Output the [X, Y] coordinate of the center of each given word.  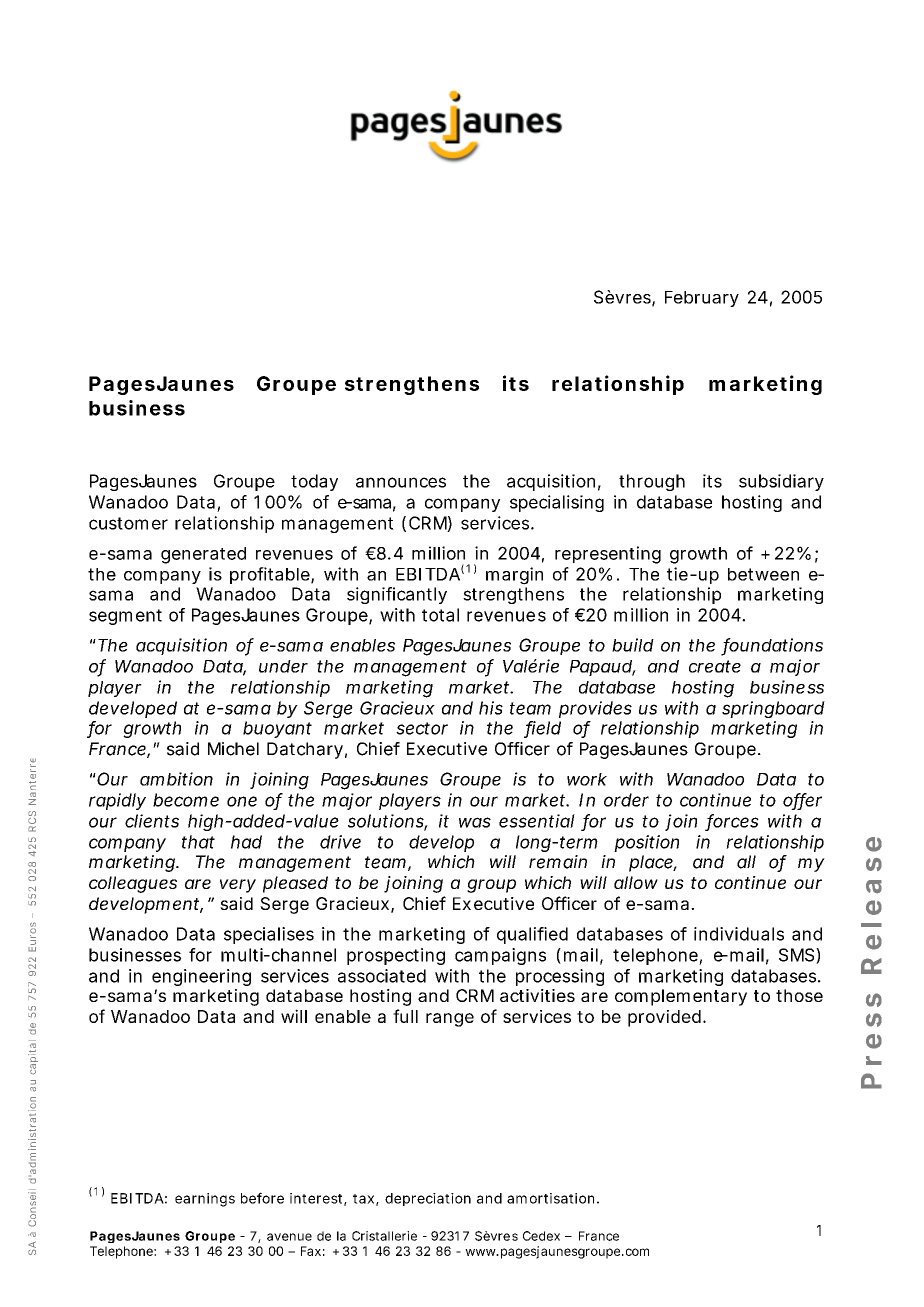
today [314, 482]
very [238, 886]
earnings [205, 1200]
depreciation [428, 1199]
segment [125, 617]
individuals [739, 934]
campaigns [500, 956]
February [702, 299]
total [440, 615]
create [715, 666]
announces [401, 482]
